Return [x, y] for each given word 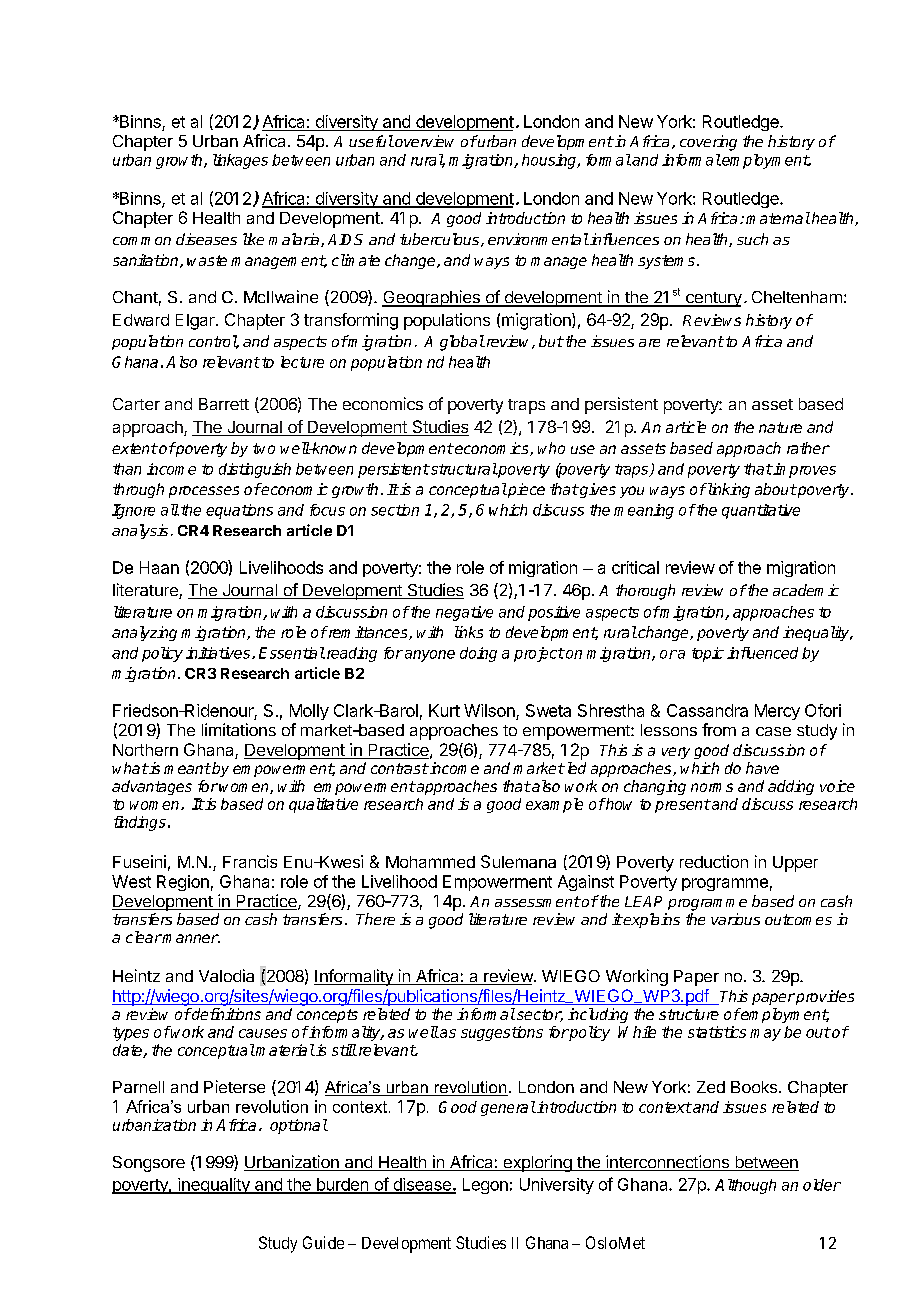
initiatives [219, 653]
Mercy [777, 712]
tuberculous [441, 240]
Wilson [489, 710]
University [557, 1186]
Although [745, 1186]
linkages [240, 161]
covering [708, 143]
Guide [323, 1242]
